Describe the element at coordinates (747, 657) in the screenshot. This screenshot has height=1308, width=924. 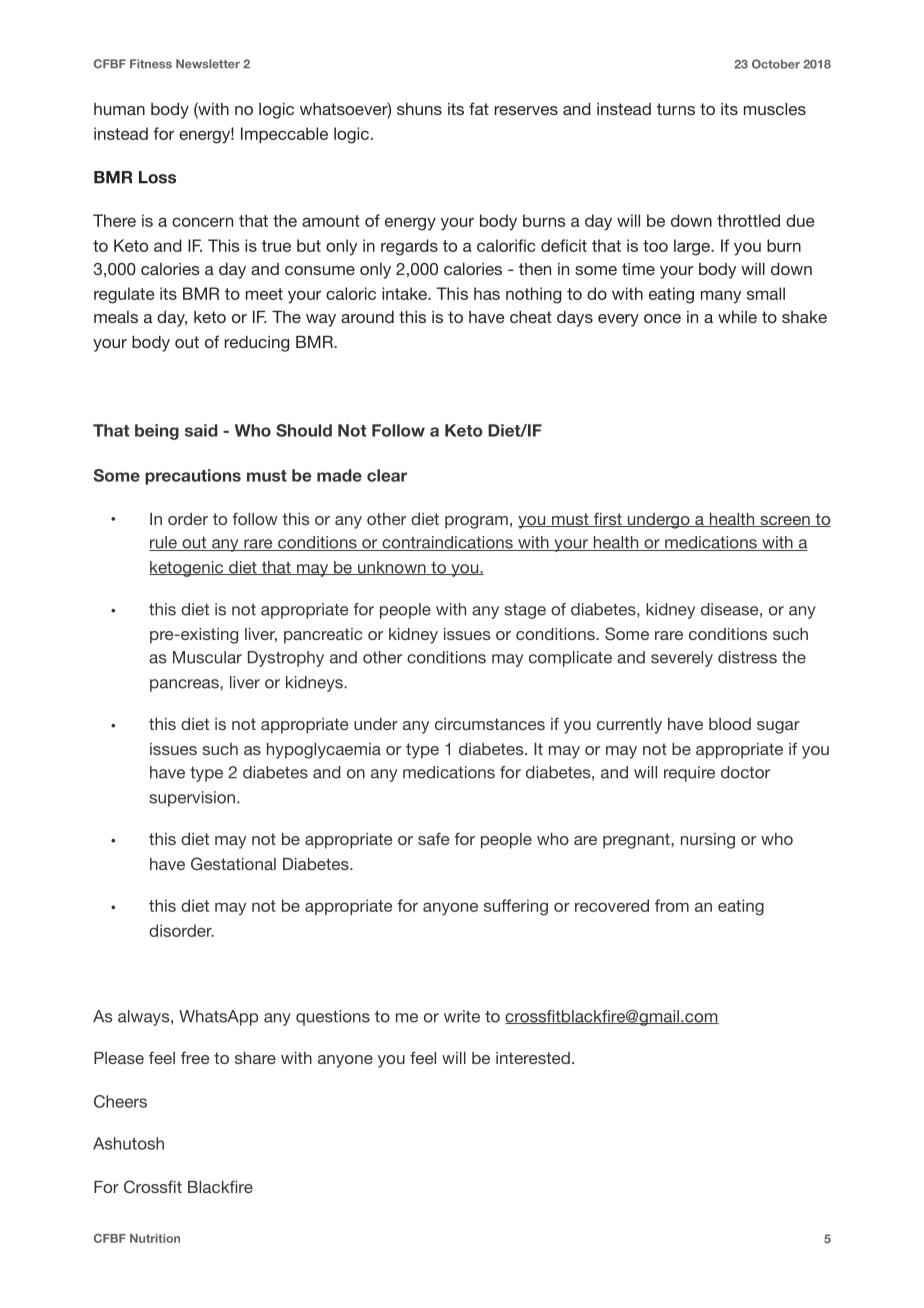
I see `distress` at that location.
